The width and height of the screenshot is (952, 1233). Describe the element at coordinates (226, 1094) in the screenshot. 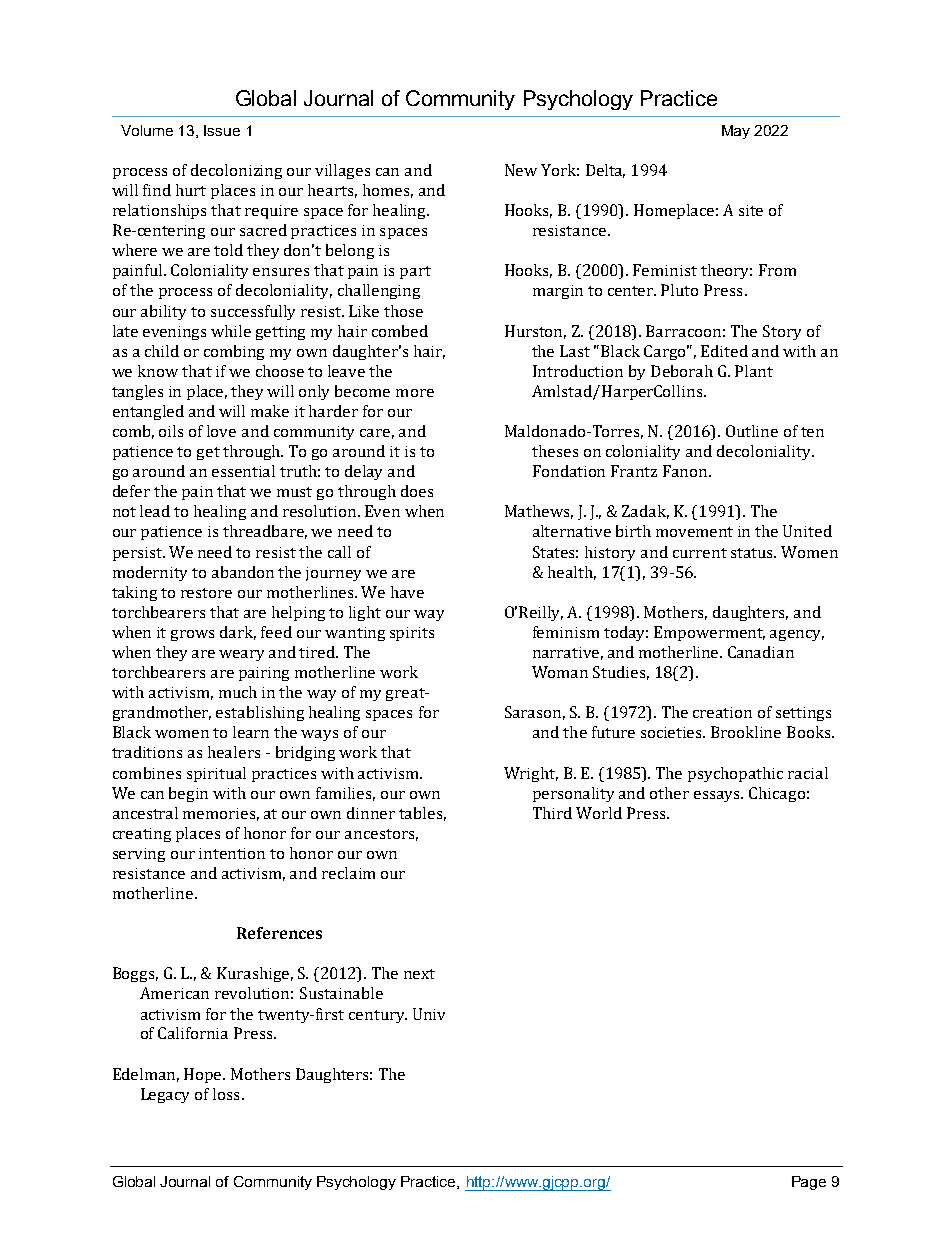

I see `loss` at that location.
